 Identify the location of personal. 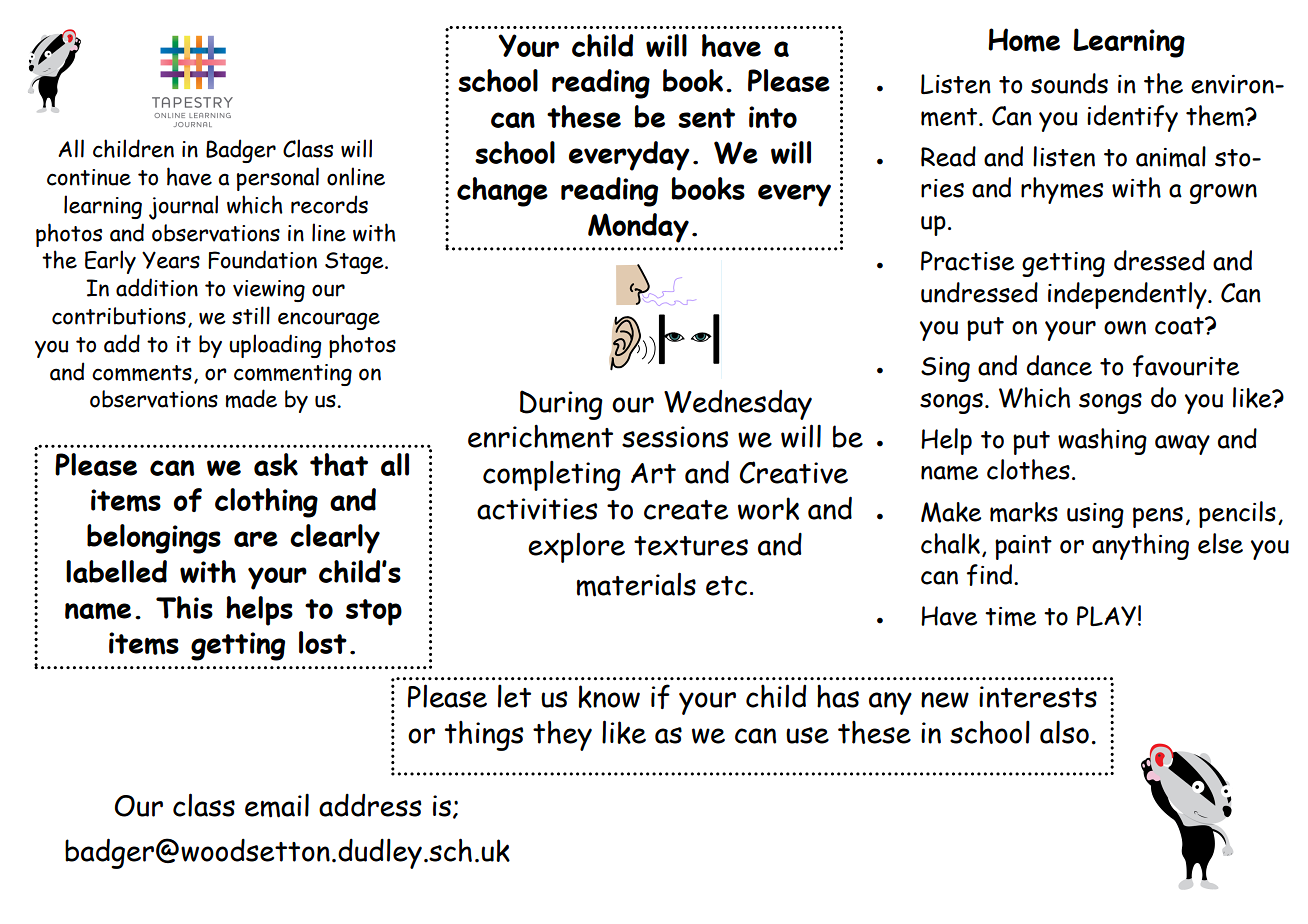
(278, 179).
